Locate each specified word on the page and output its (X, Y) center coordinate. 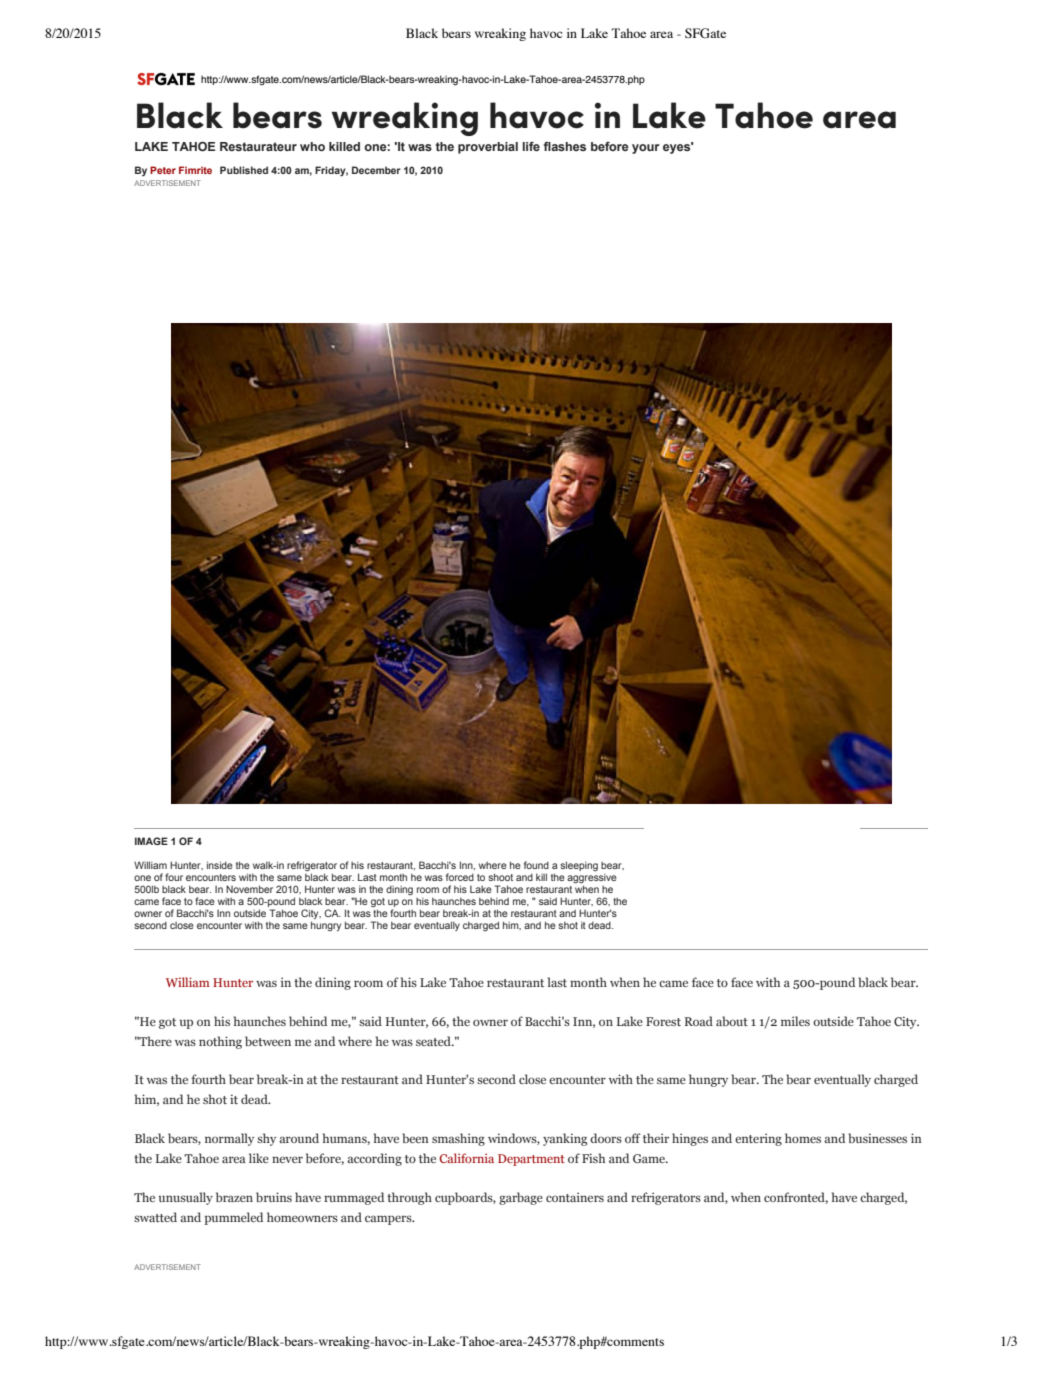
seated (435, 1041)
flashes (565, 146)
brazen (234, 1197)
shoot (500, 877)
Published (244, 170)
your (646, 149)
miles (795, 1021)
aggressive (592, 878)
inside (220, 865)
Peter (163, 170)
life (531, 146)
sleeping (579, 866)
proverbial (488, 148)
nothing (220, 1042)
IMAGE (151, 841)
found (536, 865)
